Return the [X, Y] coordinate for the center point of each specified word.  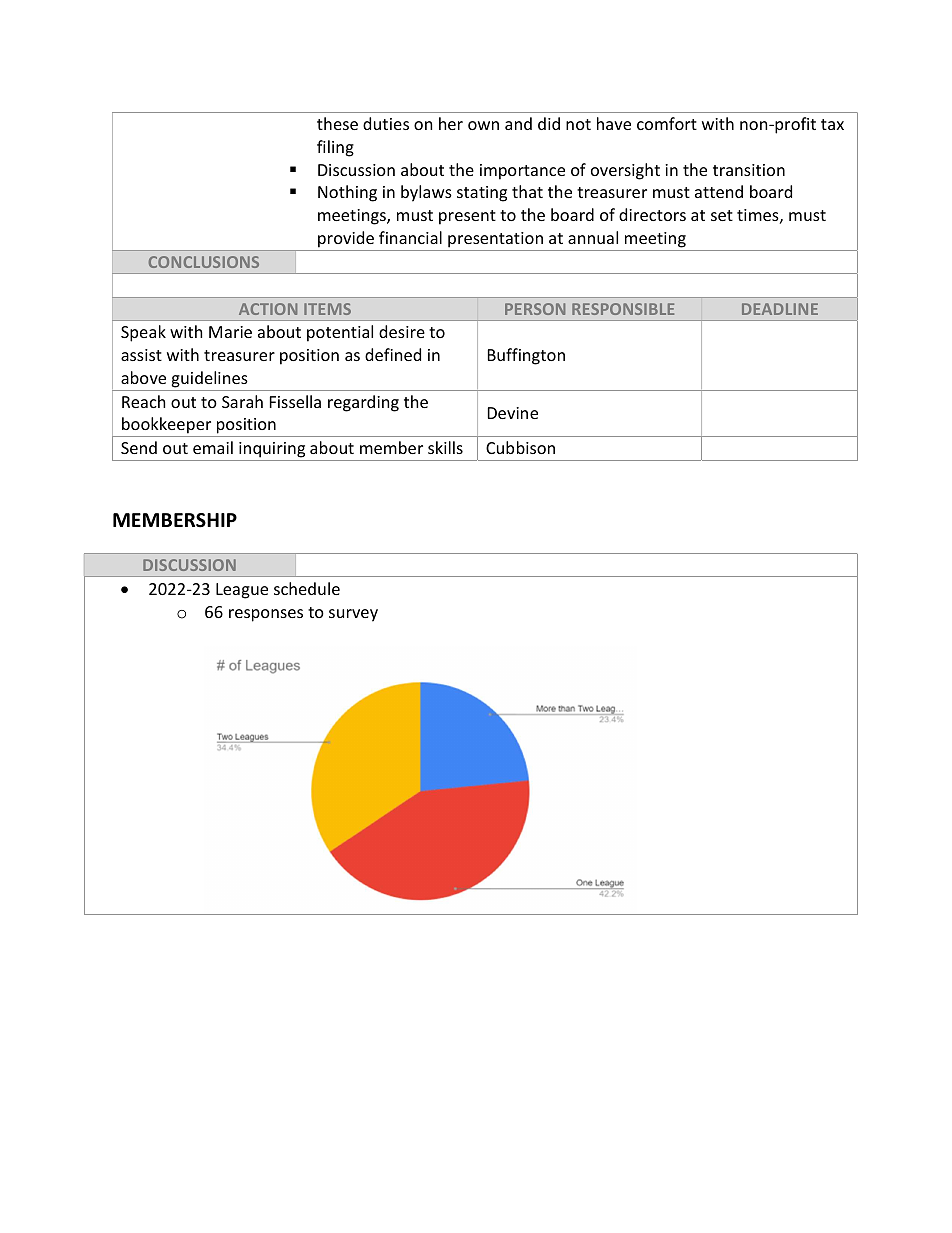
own [483, 125]
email [213, 447]
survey [353, 615]
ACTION [268, 309]
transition [749, 170]
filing [335, 148]
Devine [513, 413]
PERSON [535, 309]
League [242, 591]
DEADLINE [780, 309]
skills [445, 447]
